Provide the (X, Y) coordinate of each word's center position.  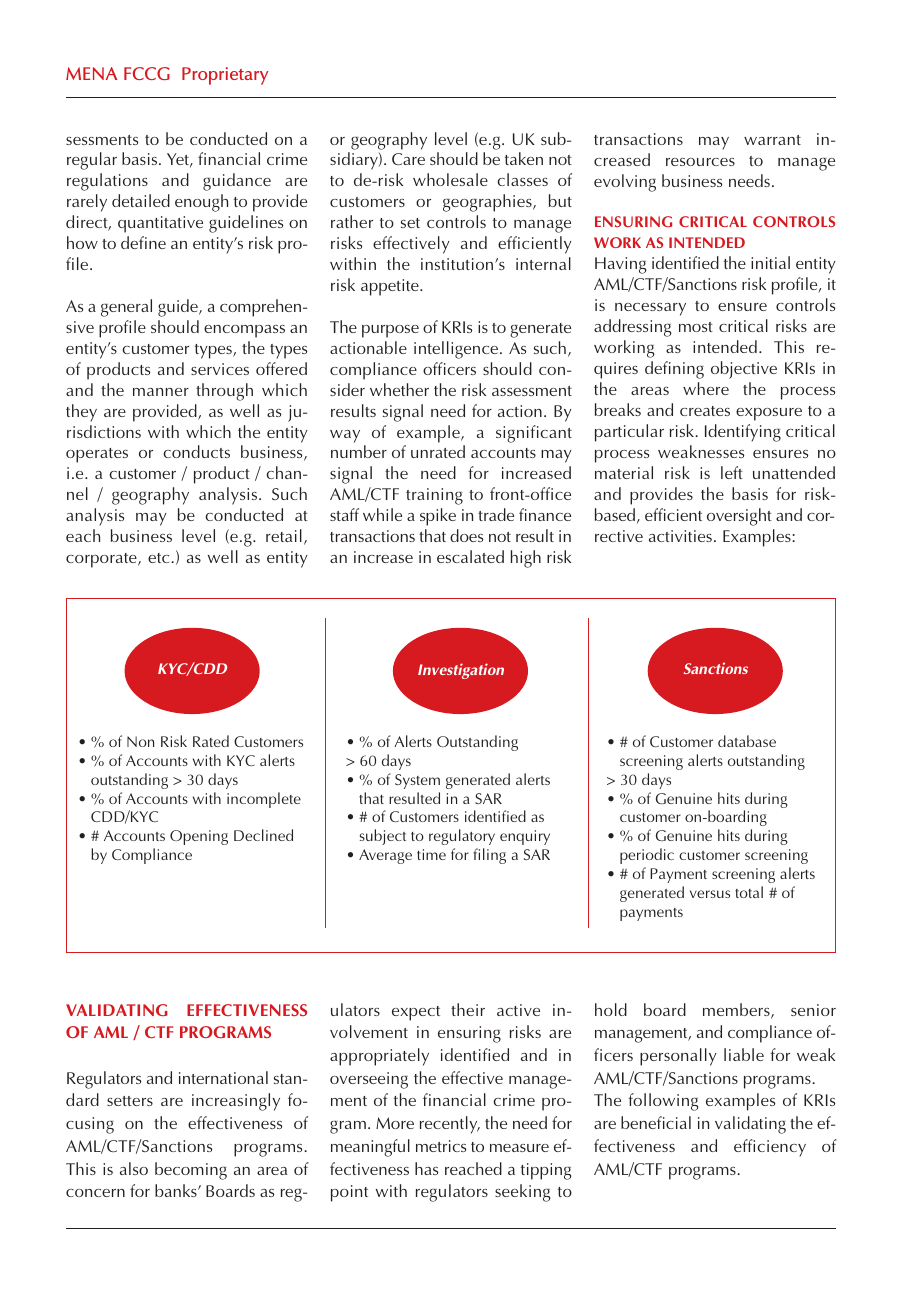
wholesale (450, 179)
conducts (197, 451)
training (434, 496)
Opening (199, 837)
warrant (772, 140)
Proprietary (225, 76)
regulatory (462, 837)
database (747, 741)
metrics (441, 1146)
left (732, 472)
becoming (191, 1171)
